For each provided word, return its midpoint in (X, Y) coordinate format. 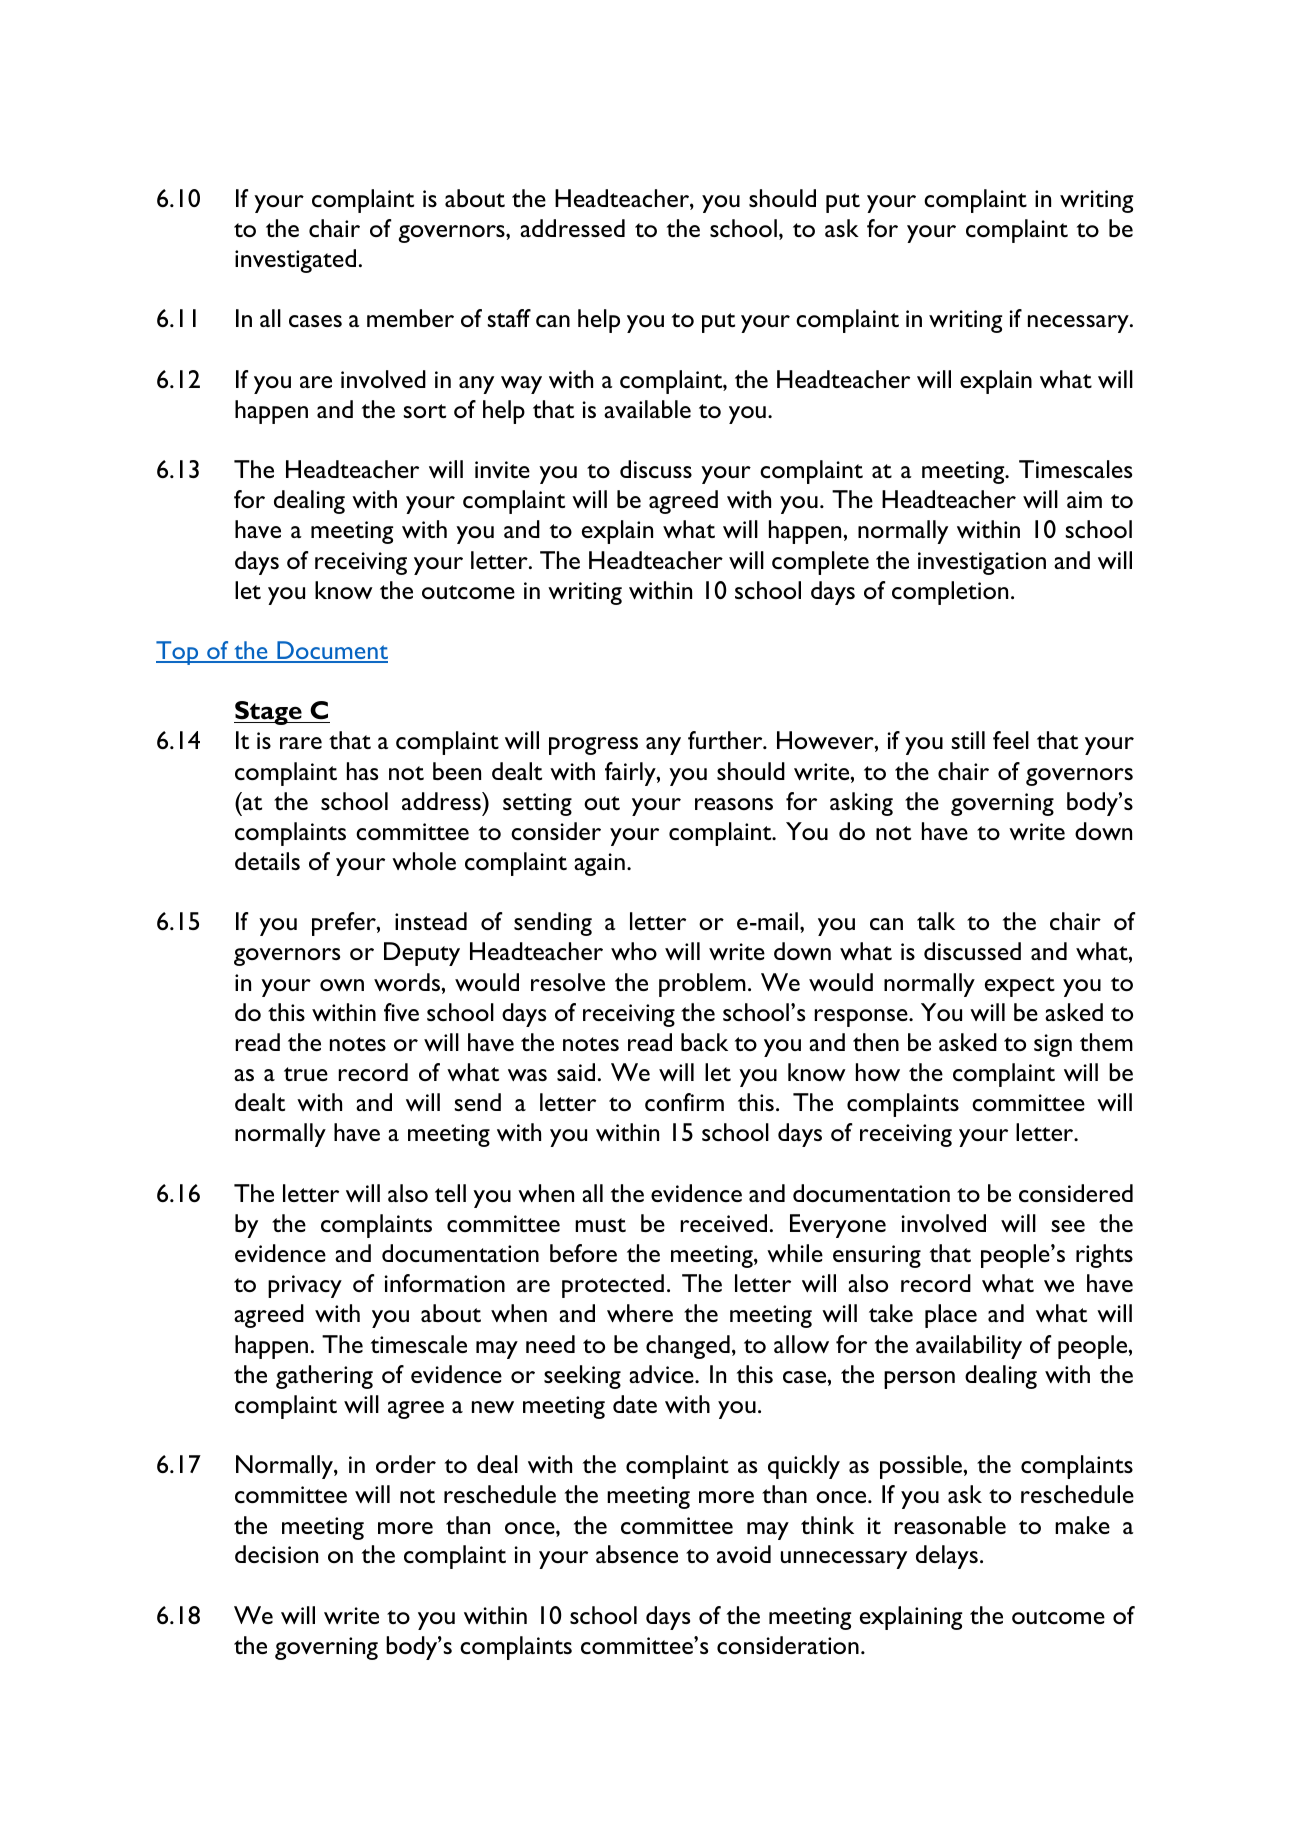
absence (637, 1554)
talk (936, 921)
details (267, 861)
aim (1084, 499)
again (599, 864)
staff (509, 318)
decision (276, 1554)
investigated (295, 261)
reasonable (950, 1525)
